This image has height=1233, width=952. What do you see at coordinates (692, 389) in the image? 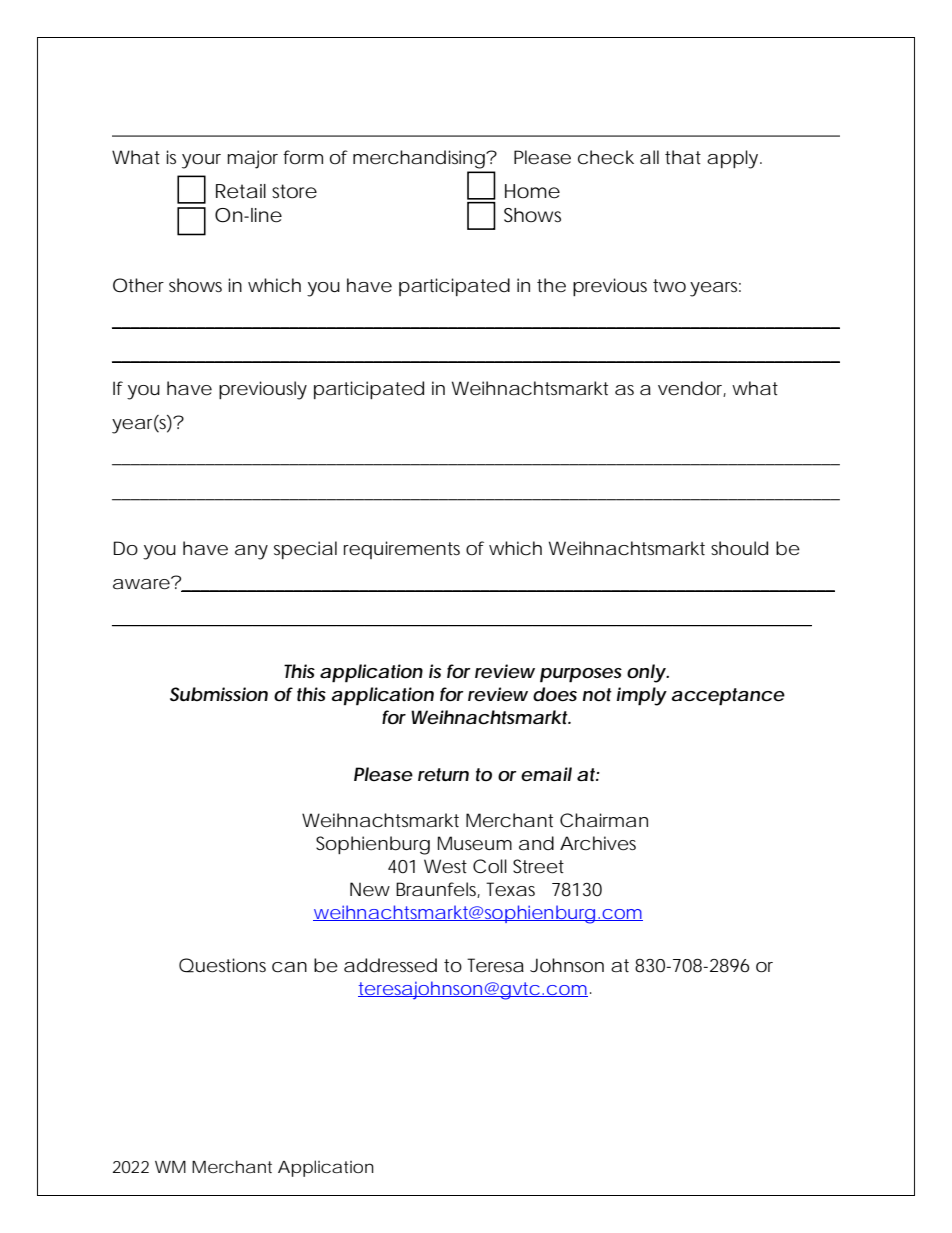
I see `vendor` at bounding box center [692, 389].
